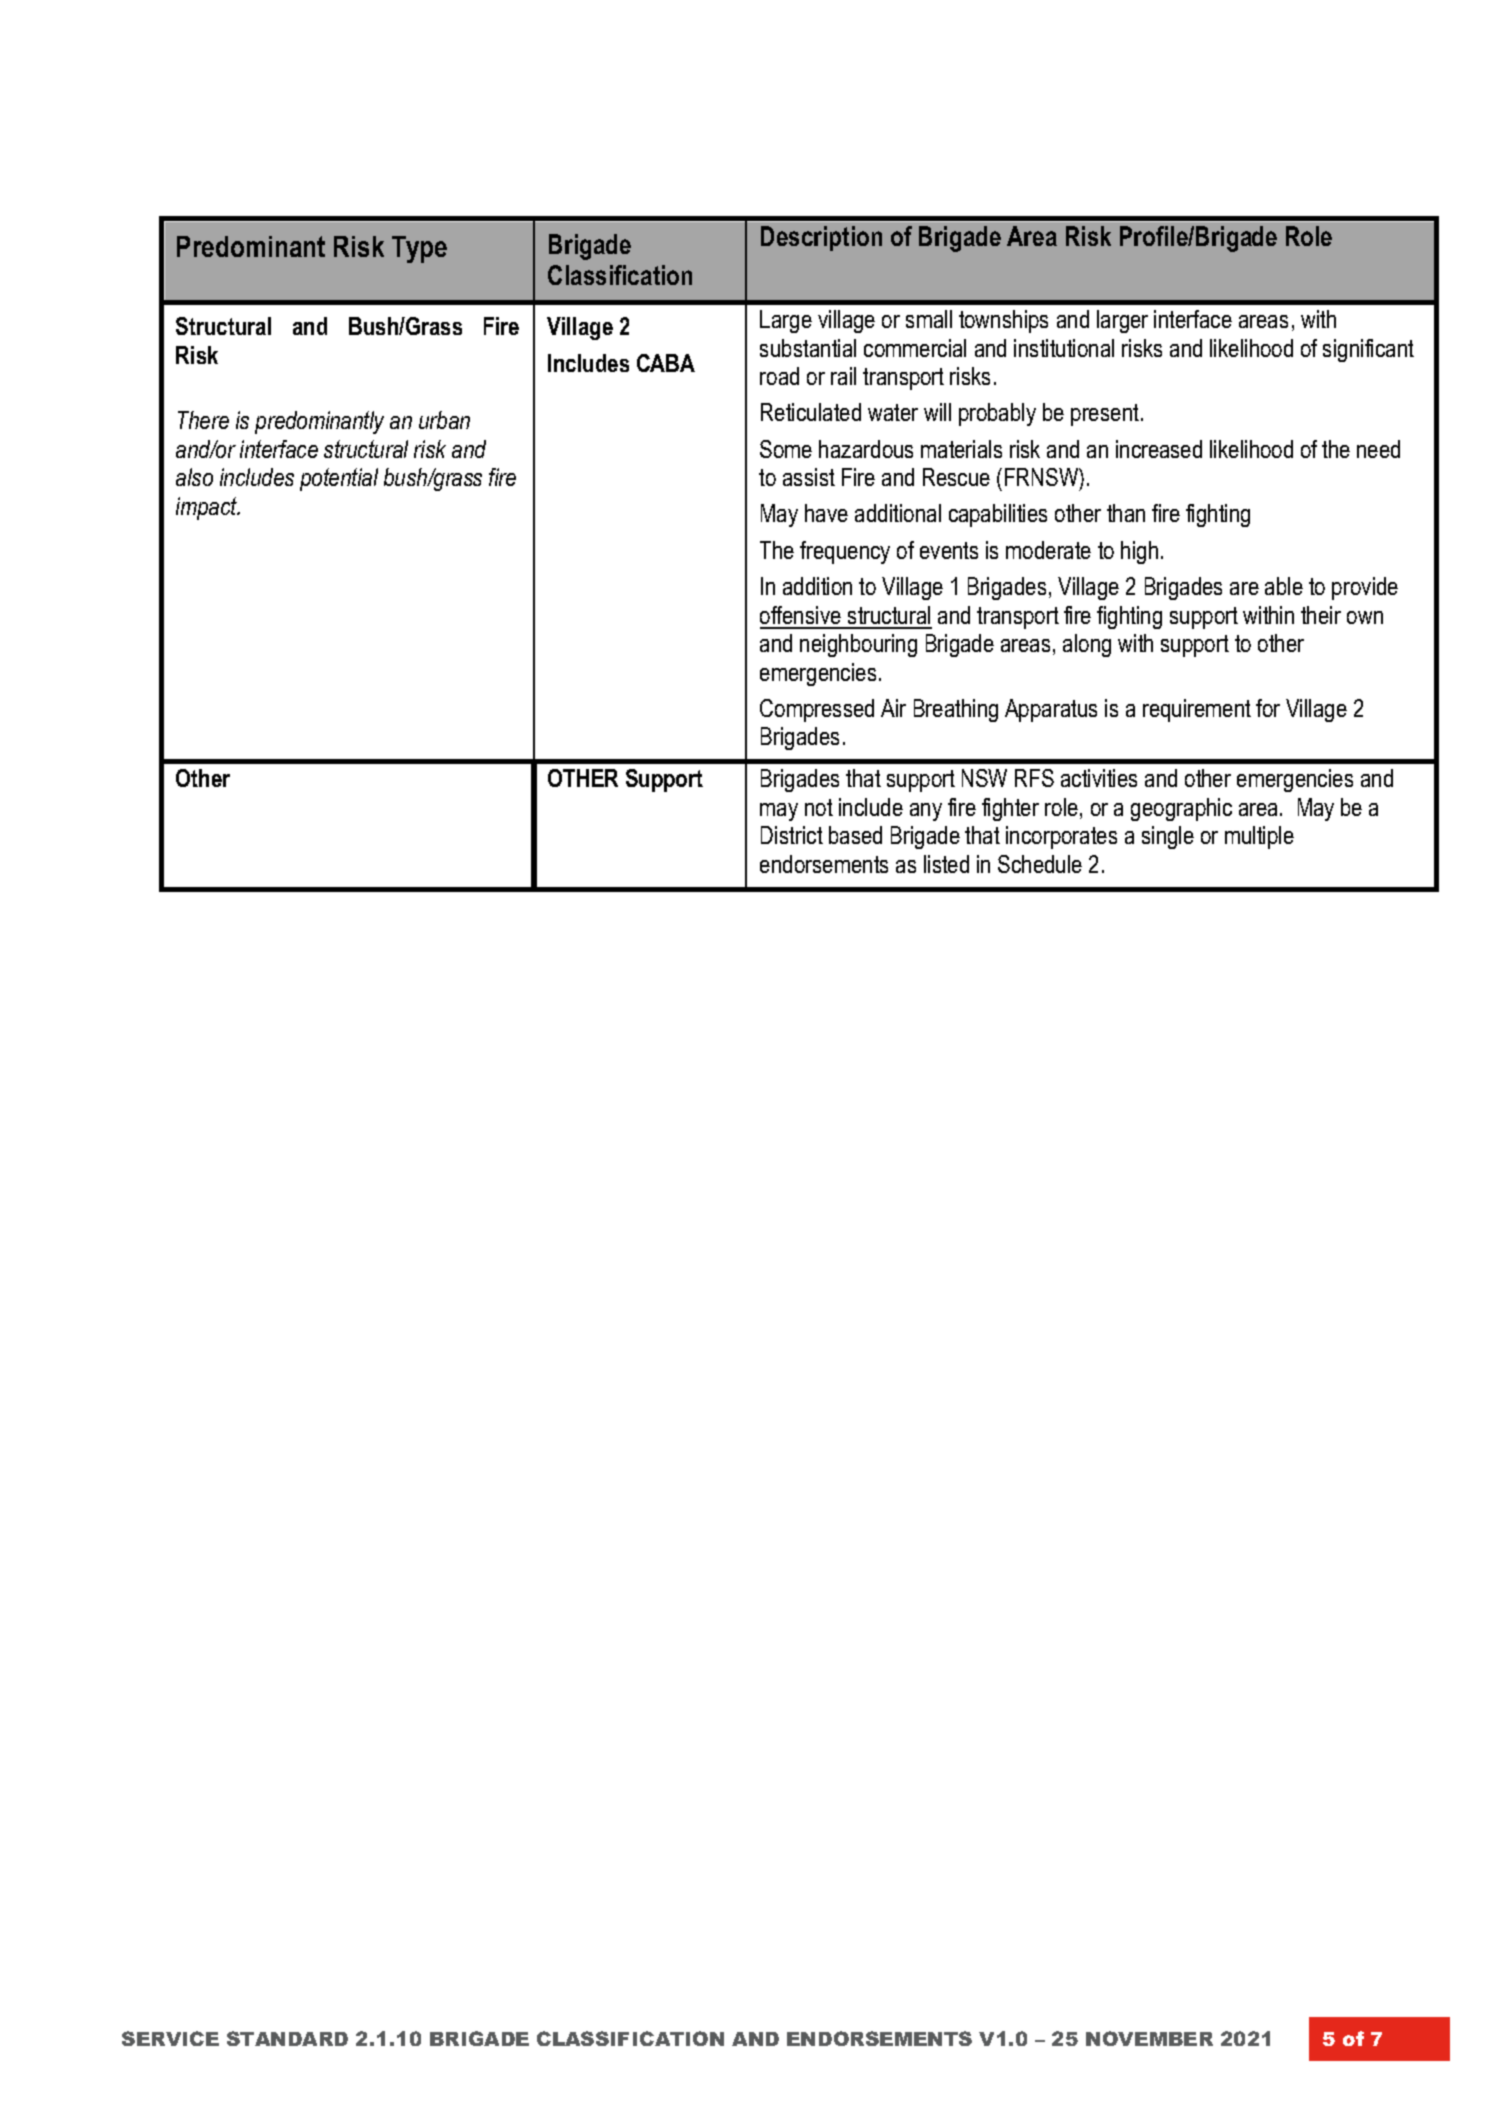 The image size is (1486, 2103). What do you see at coordinates (1368, 350) in the image?
I see `significant` at bounding box center [1368, 350].
